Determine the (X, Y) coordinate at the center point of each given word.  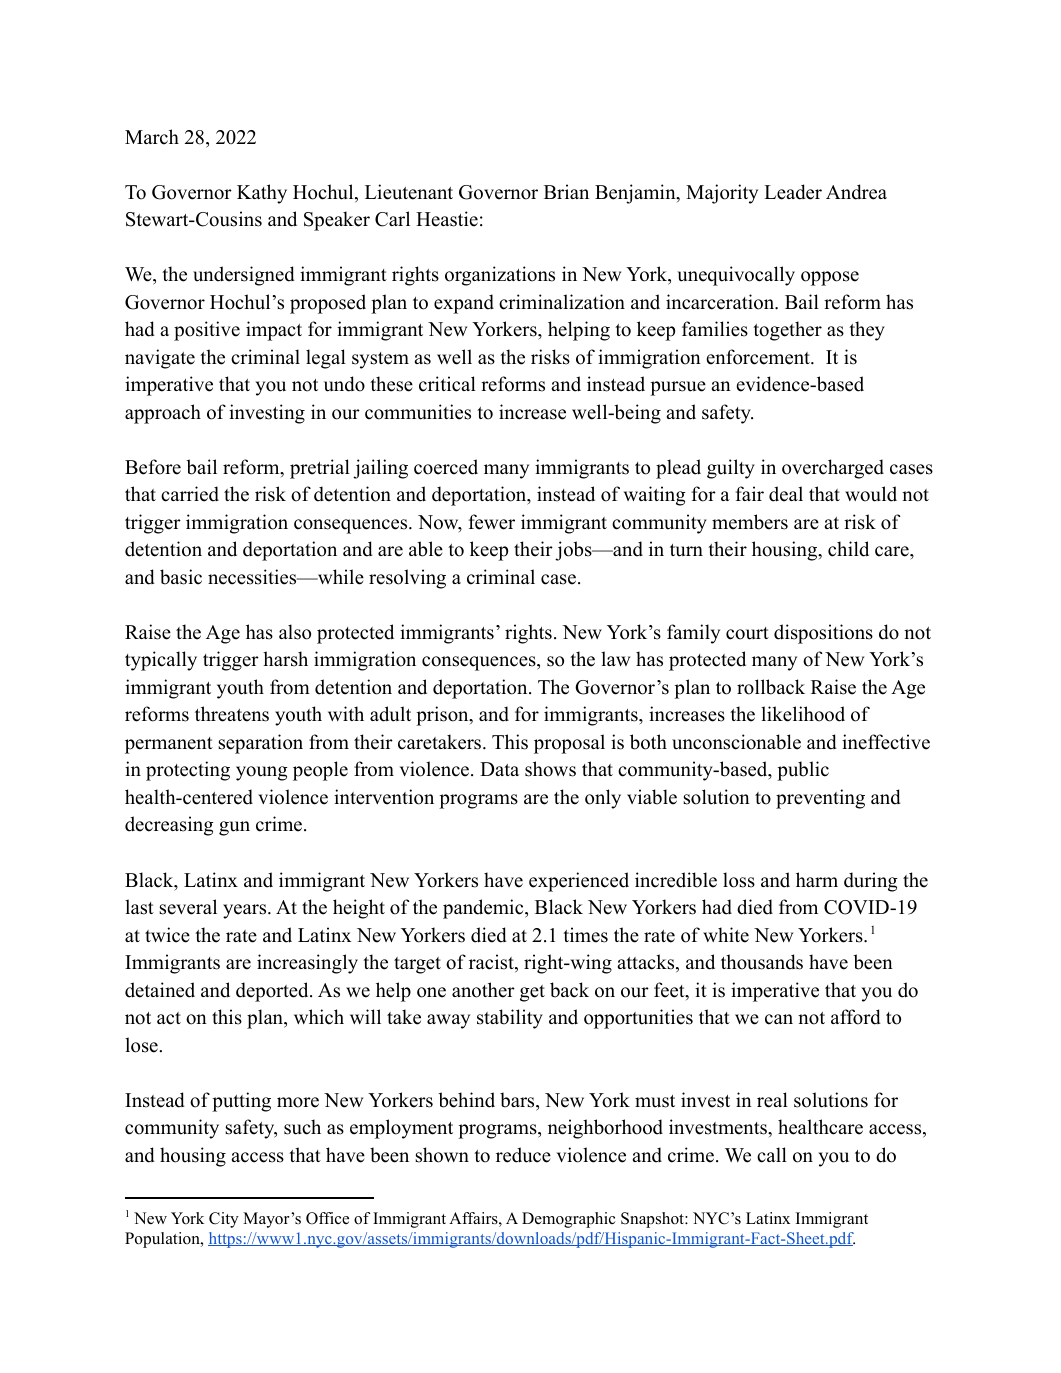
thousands (762, 962)
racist (492, 963)
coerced (446, 467)
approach (163, 414)
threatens (232, 714)
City (224, 1220)
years (244, 911)
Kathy (262, 194)
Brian (566, 191)
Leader (793, 192)
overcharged (833, 469)
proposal (569, 744)
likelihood (803, 714)
